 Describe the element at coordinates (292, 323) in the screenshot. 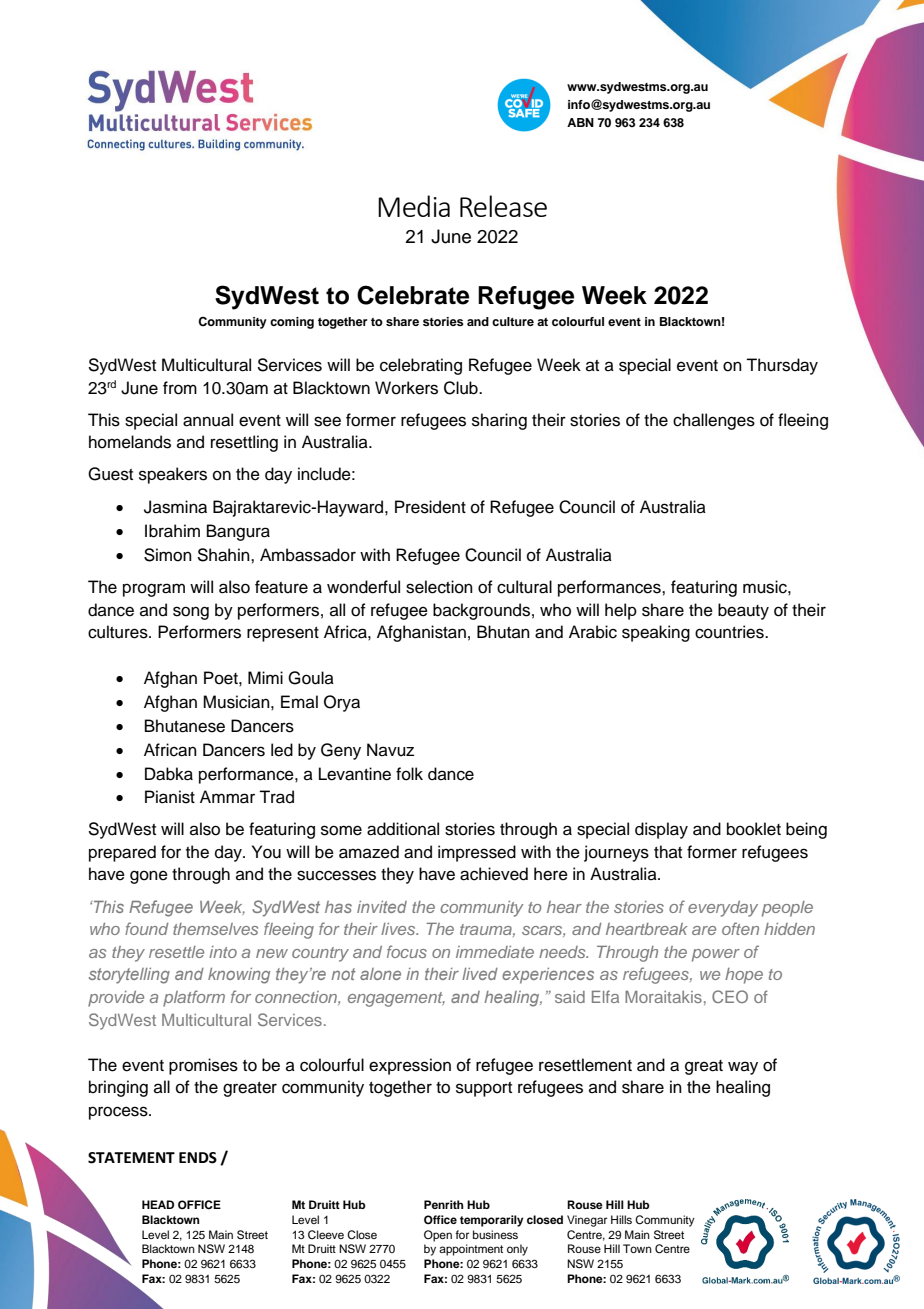

I see `coming` at that location.
